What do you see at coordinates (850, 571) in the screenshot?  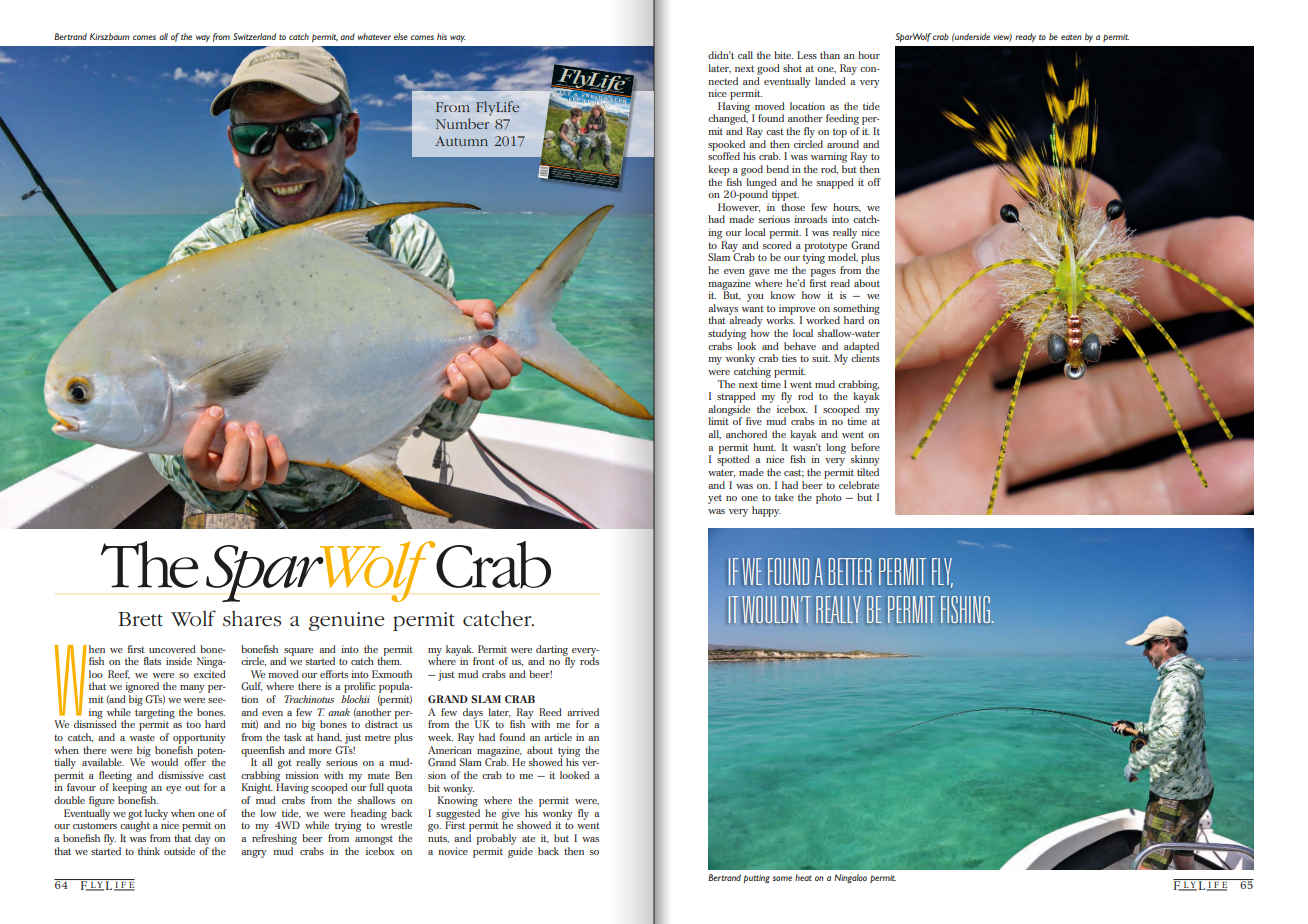 I see `BETTER` at bounding box center [850, 571].
